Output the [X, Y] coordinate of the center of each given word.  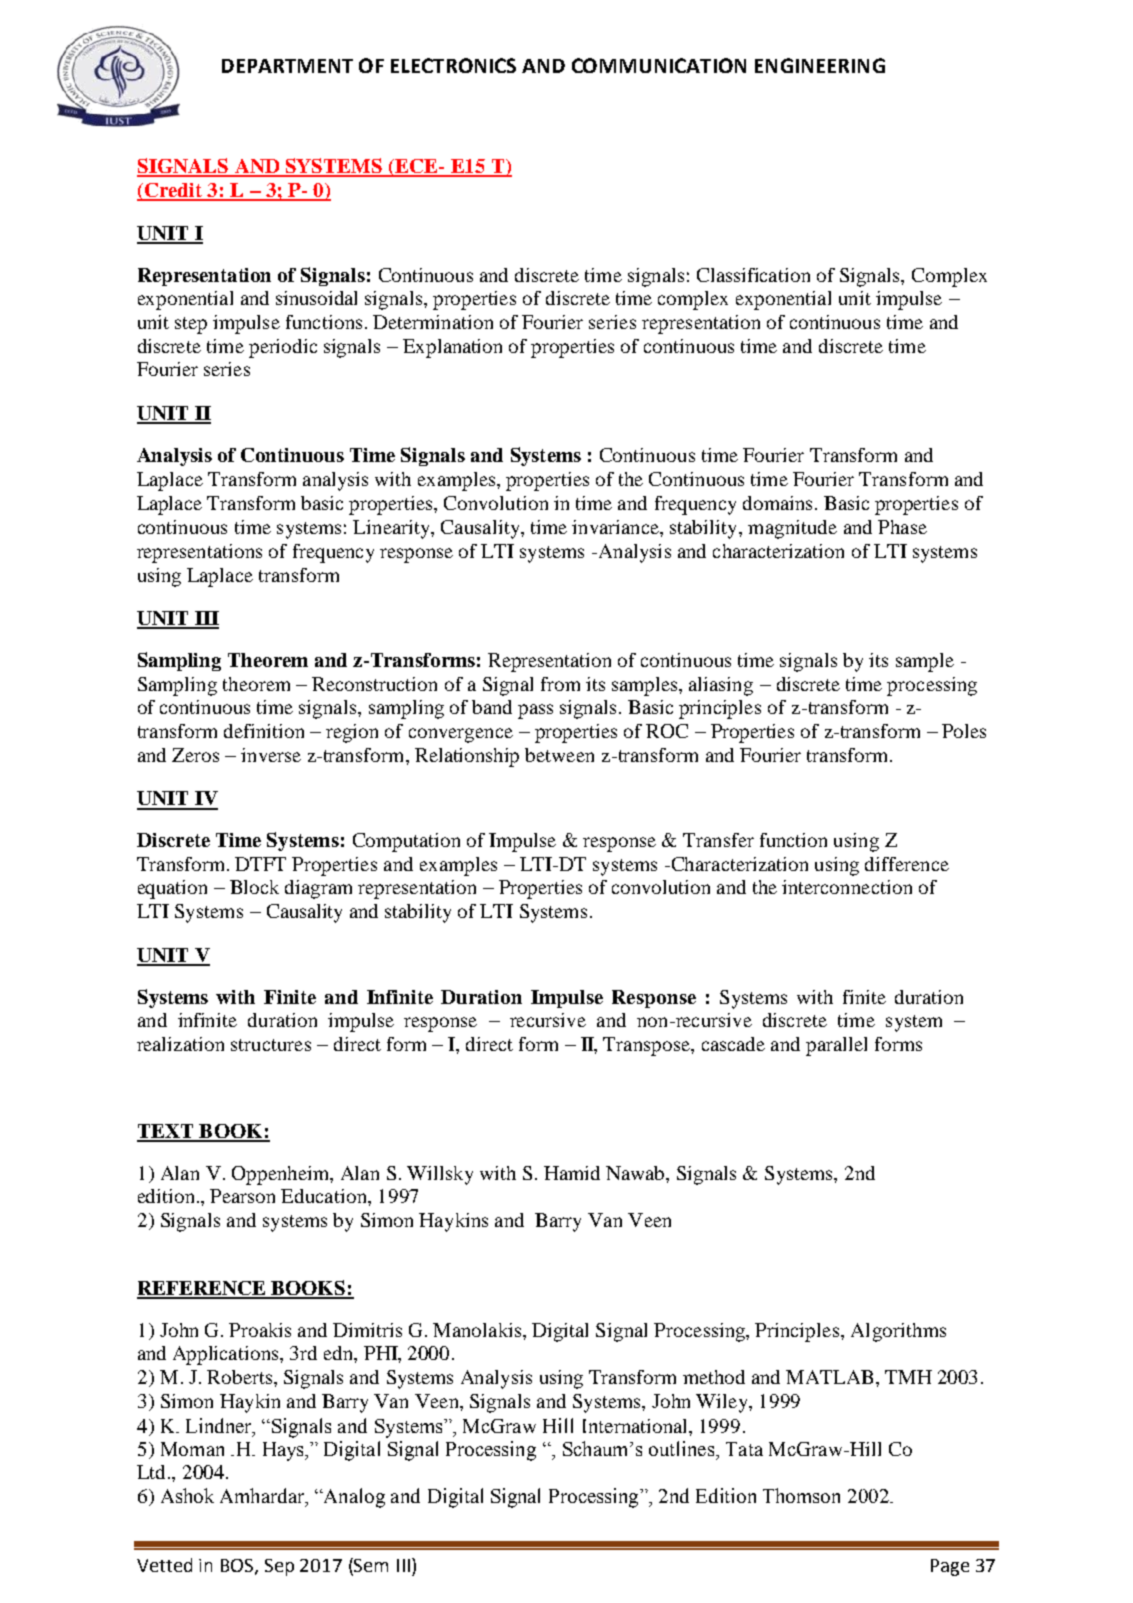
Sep [279, 1567]
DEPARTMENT [287, 66]
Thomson [801, 1495]
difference [907, 864]
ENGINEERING [820, 65]
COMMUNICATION [659, 65]
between [559, 755]
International [636, 1426]
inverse [271, 755]
